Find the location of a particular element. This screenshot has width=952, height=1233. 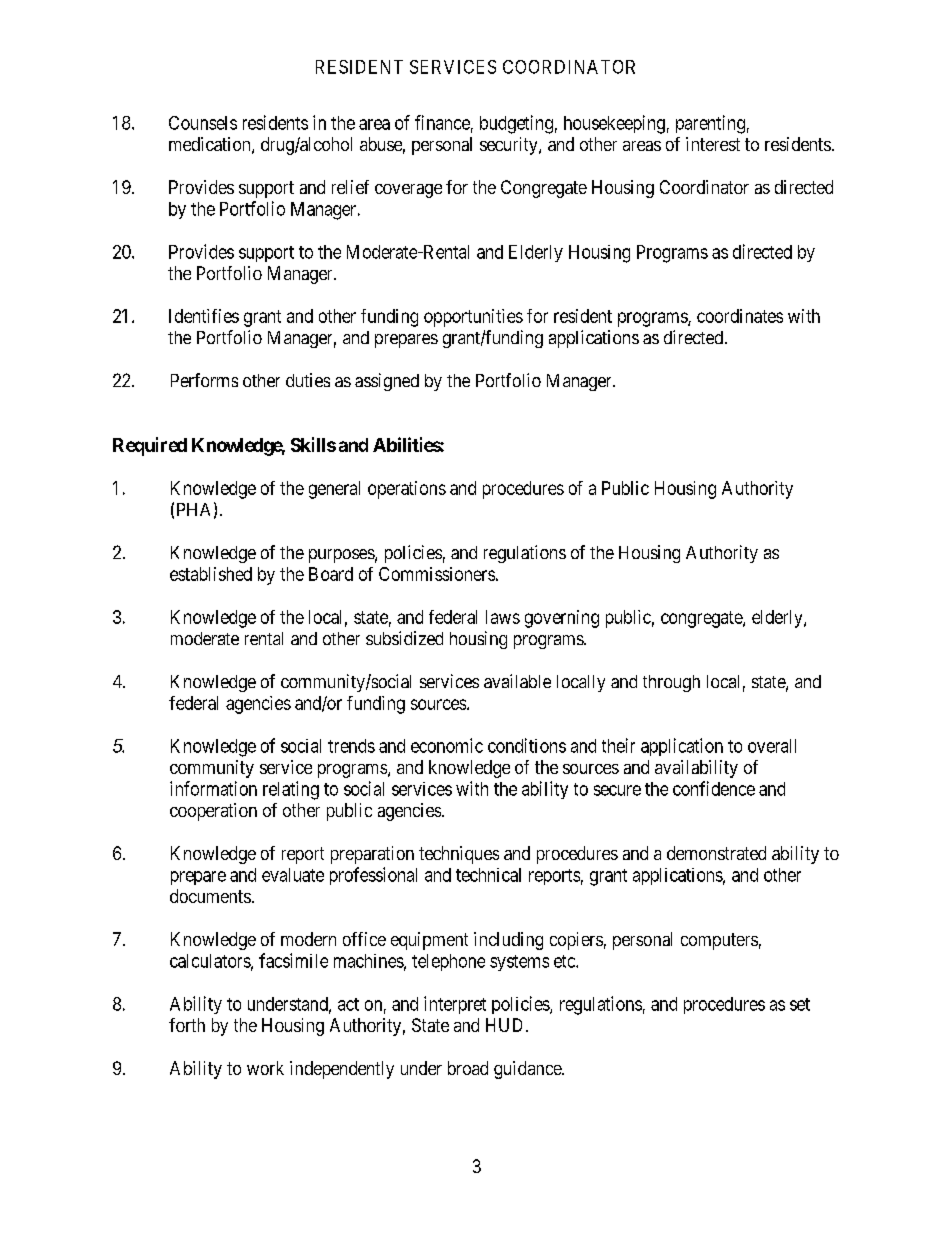

demonstrated is located at coordinates (716, 853).
